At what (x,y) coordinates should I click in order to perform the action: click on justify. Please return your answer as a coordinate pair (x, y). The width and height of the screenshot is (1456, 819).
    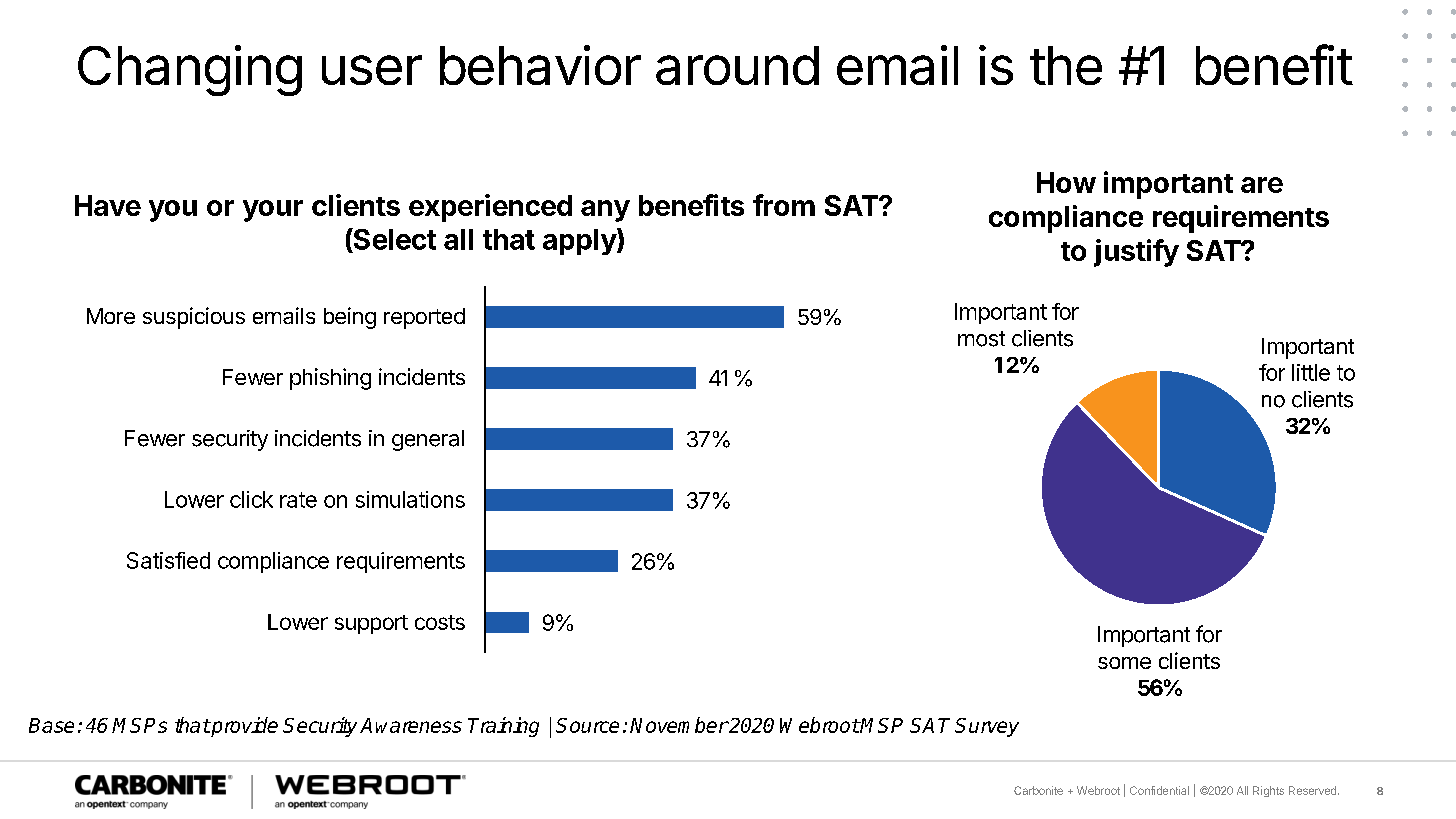
    Looking at the image, I should click on (1136, 253).
